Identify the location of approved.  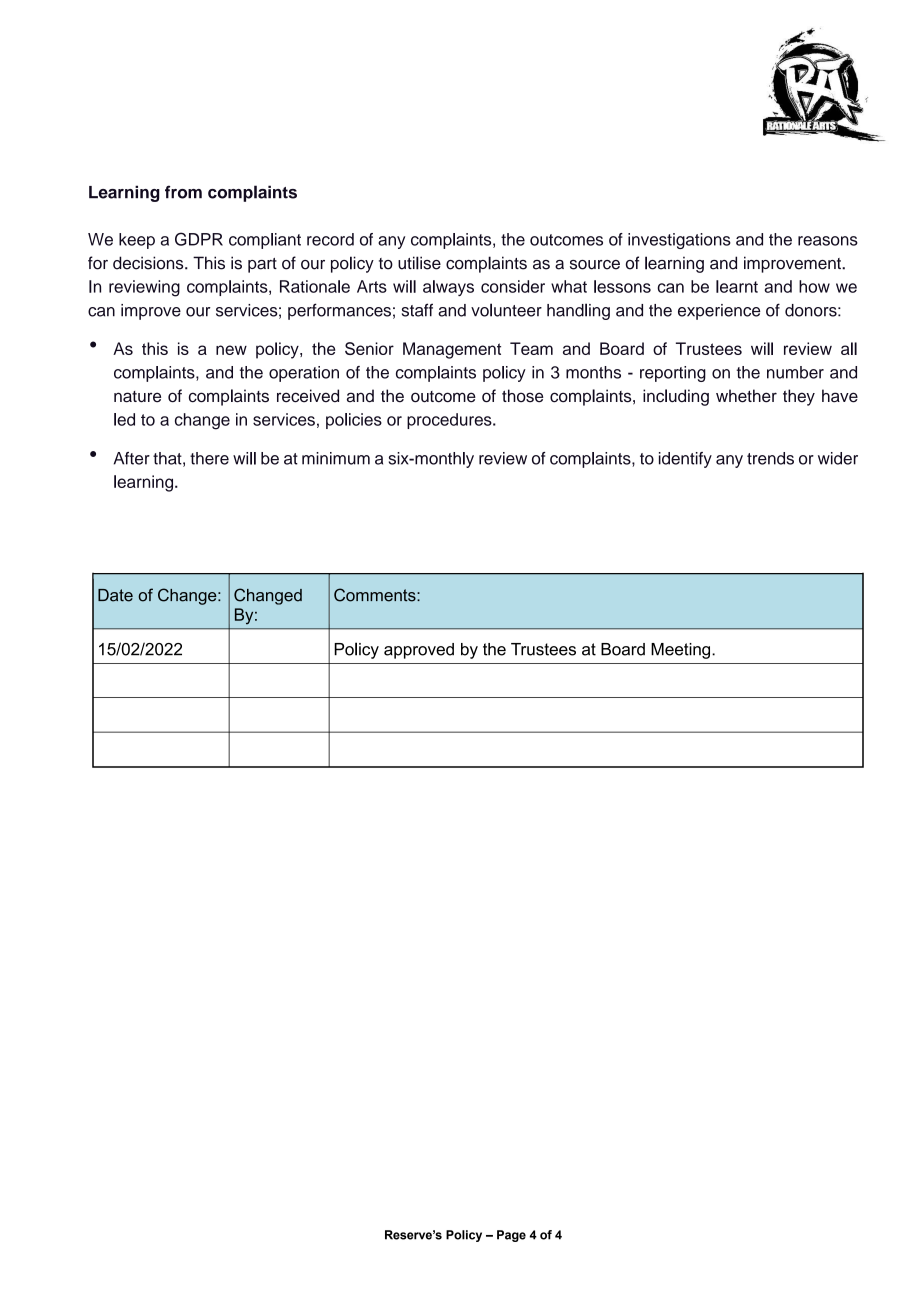
(419, 651).
